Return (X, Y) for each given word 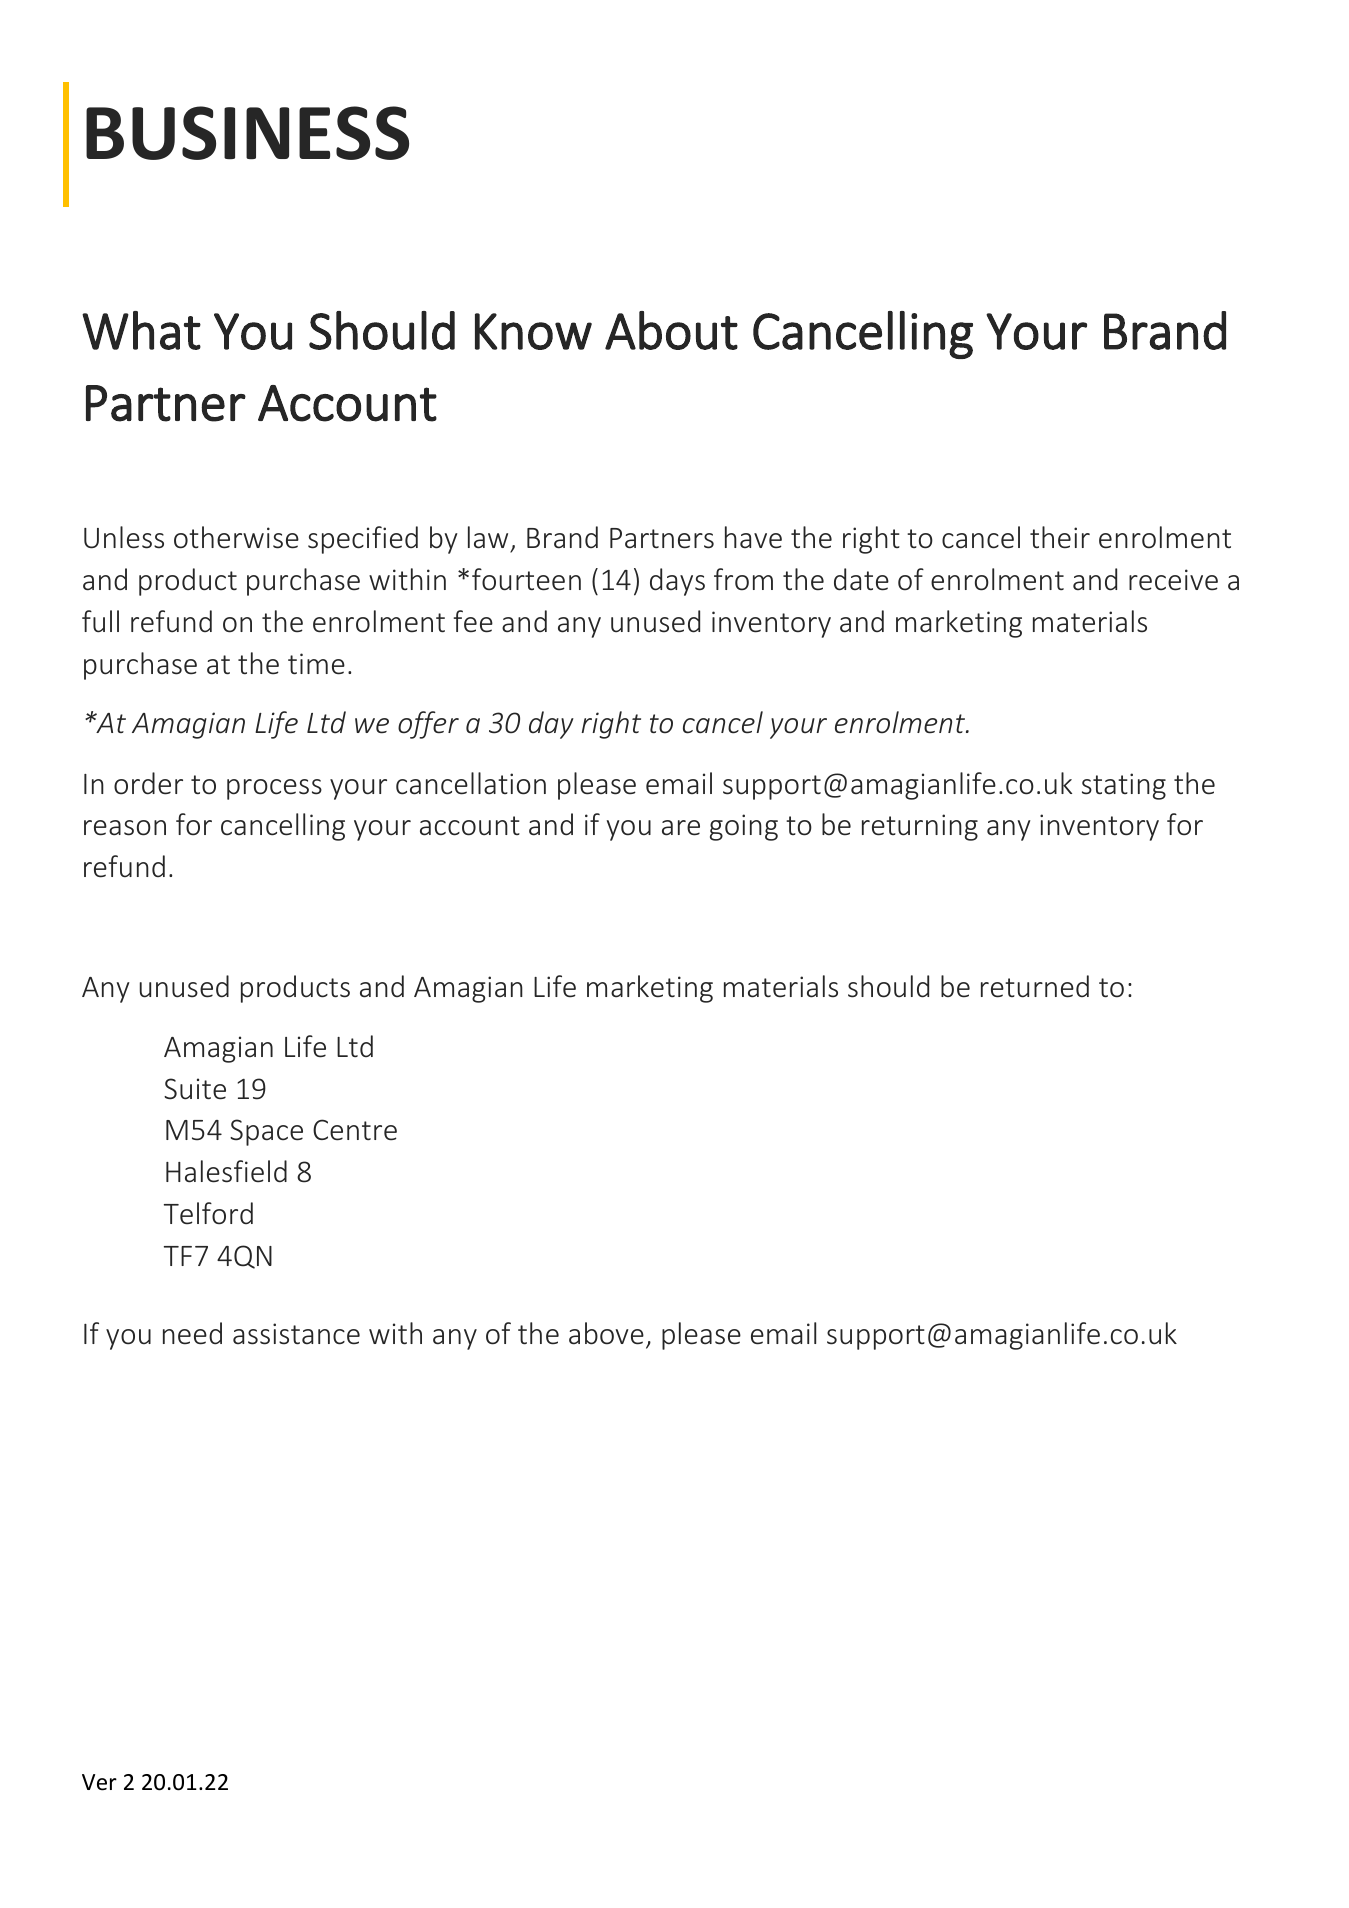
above (606, 1333)
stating (1124, 786)
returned (1035, 986)
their (1060, 537)
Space (266, 1132)
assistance (296, 1334)
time (316, 664)
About (671, 330)
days (677, 582)
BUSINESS (247, 133)
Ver (99, 1782)
